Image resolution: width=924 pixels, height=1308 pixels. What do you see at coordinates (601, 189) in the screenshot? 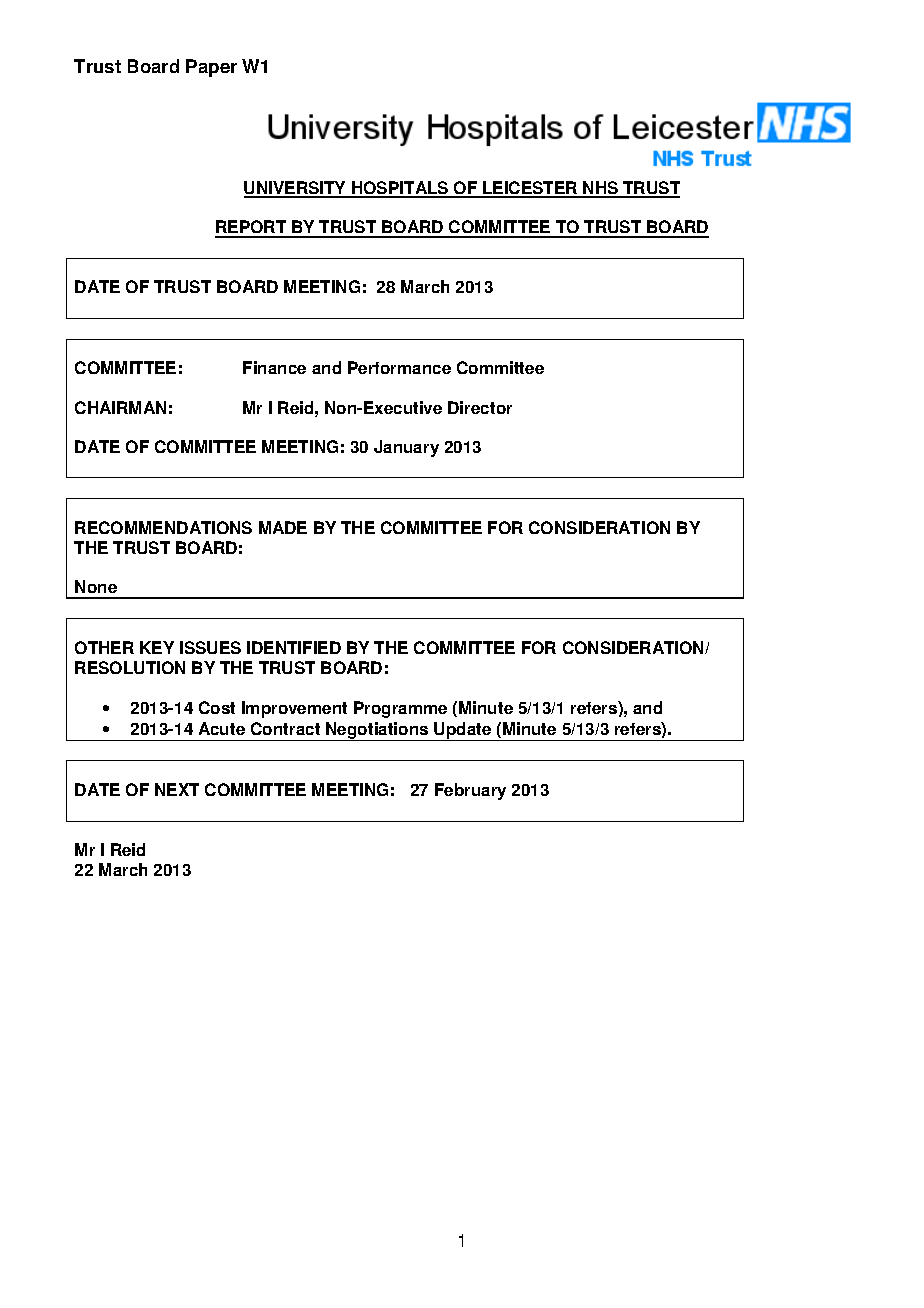
I see `NHS` at bounding box center [601, 189].
